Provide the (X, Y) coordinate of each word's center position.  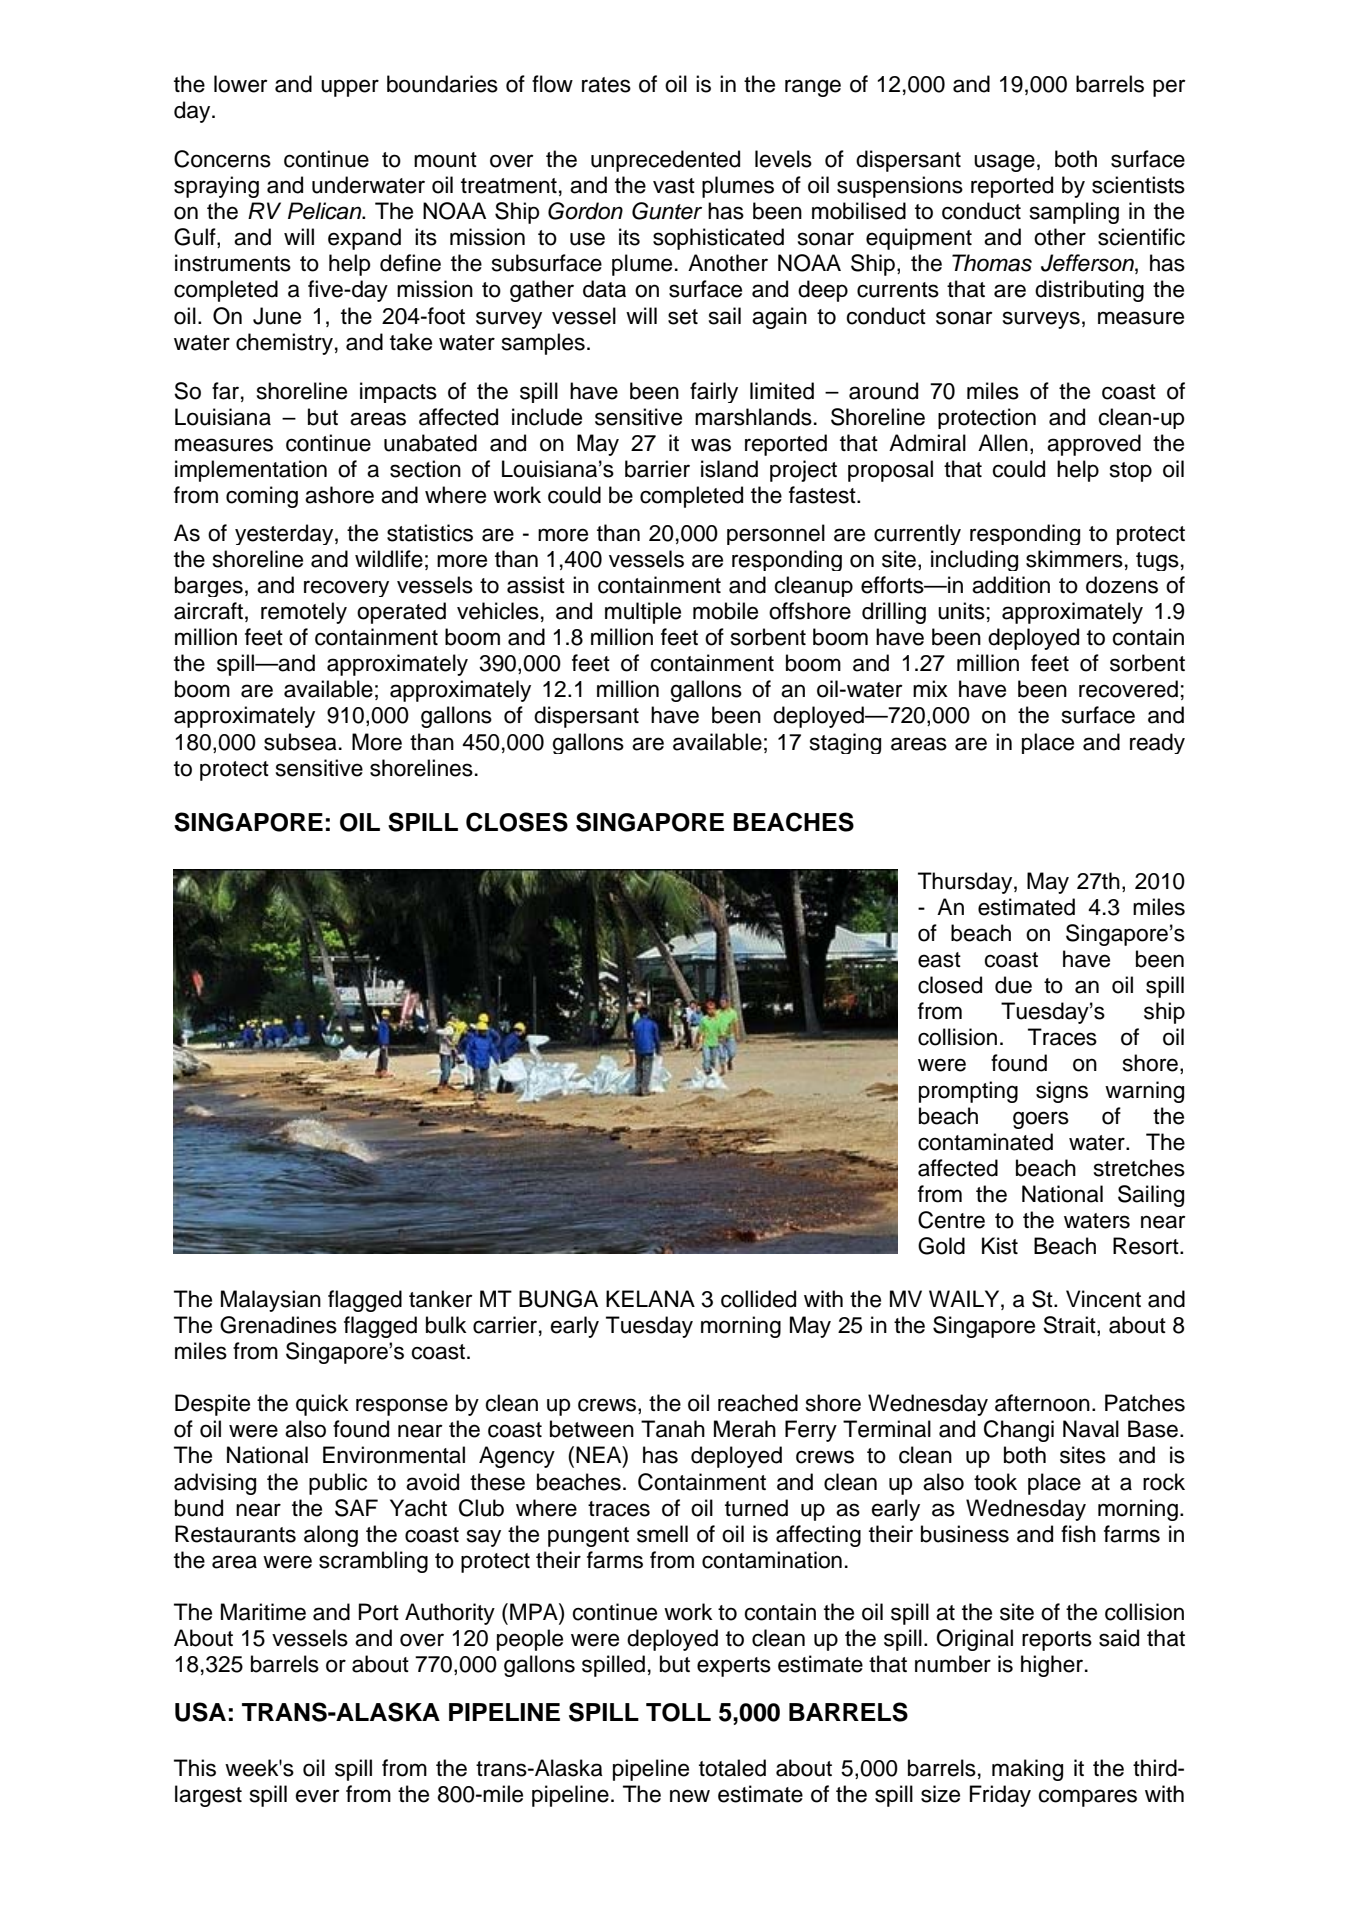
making (1027, 1770)
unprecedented (665, 161)
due (1013, 985)
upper (350, 88)
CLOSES (517, 822)
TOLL (678, 1712)
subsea (300, 742)
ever (317, 1796)
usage (1004, 163)
